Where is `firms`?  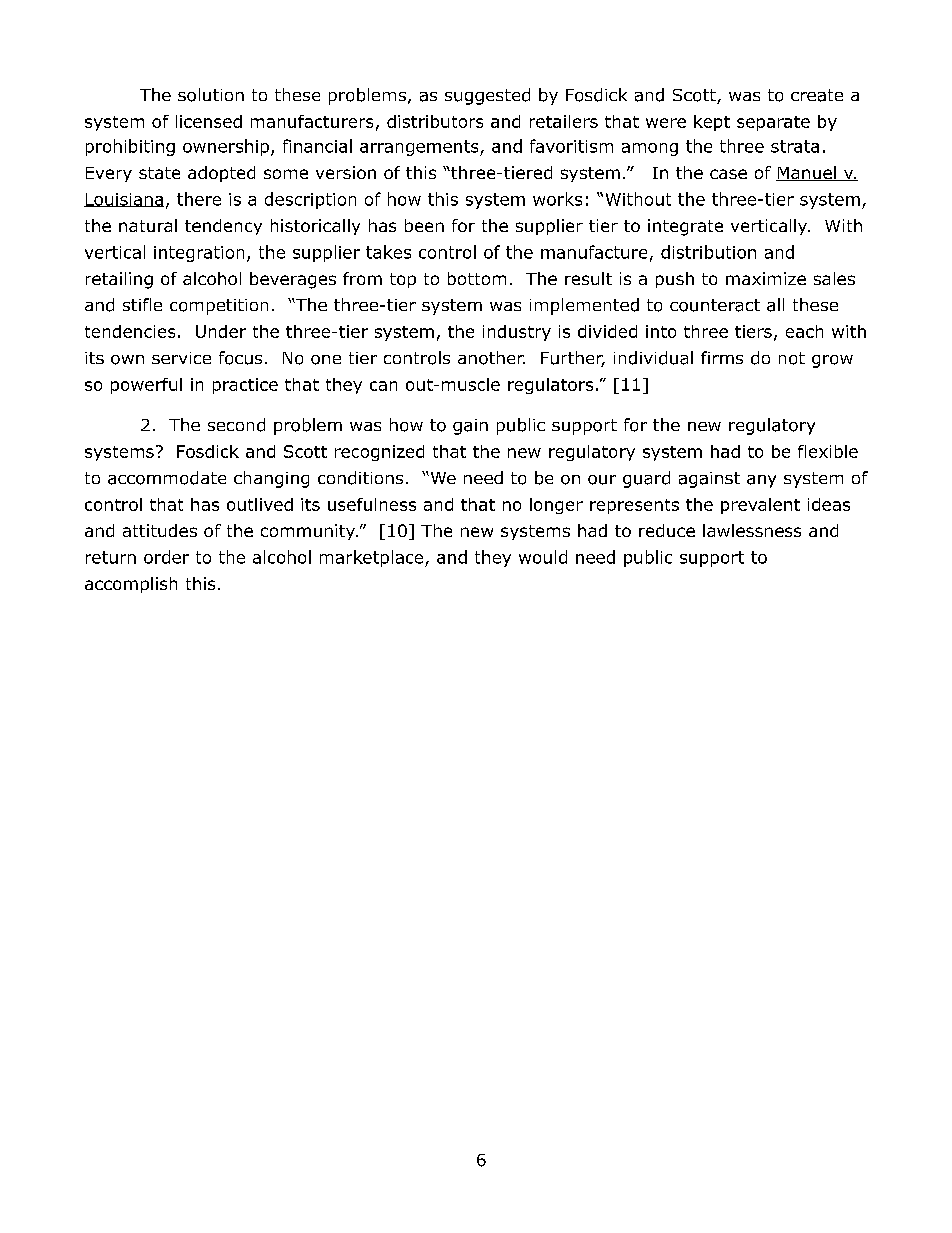
firms is located at coordinates (722, 357).
